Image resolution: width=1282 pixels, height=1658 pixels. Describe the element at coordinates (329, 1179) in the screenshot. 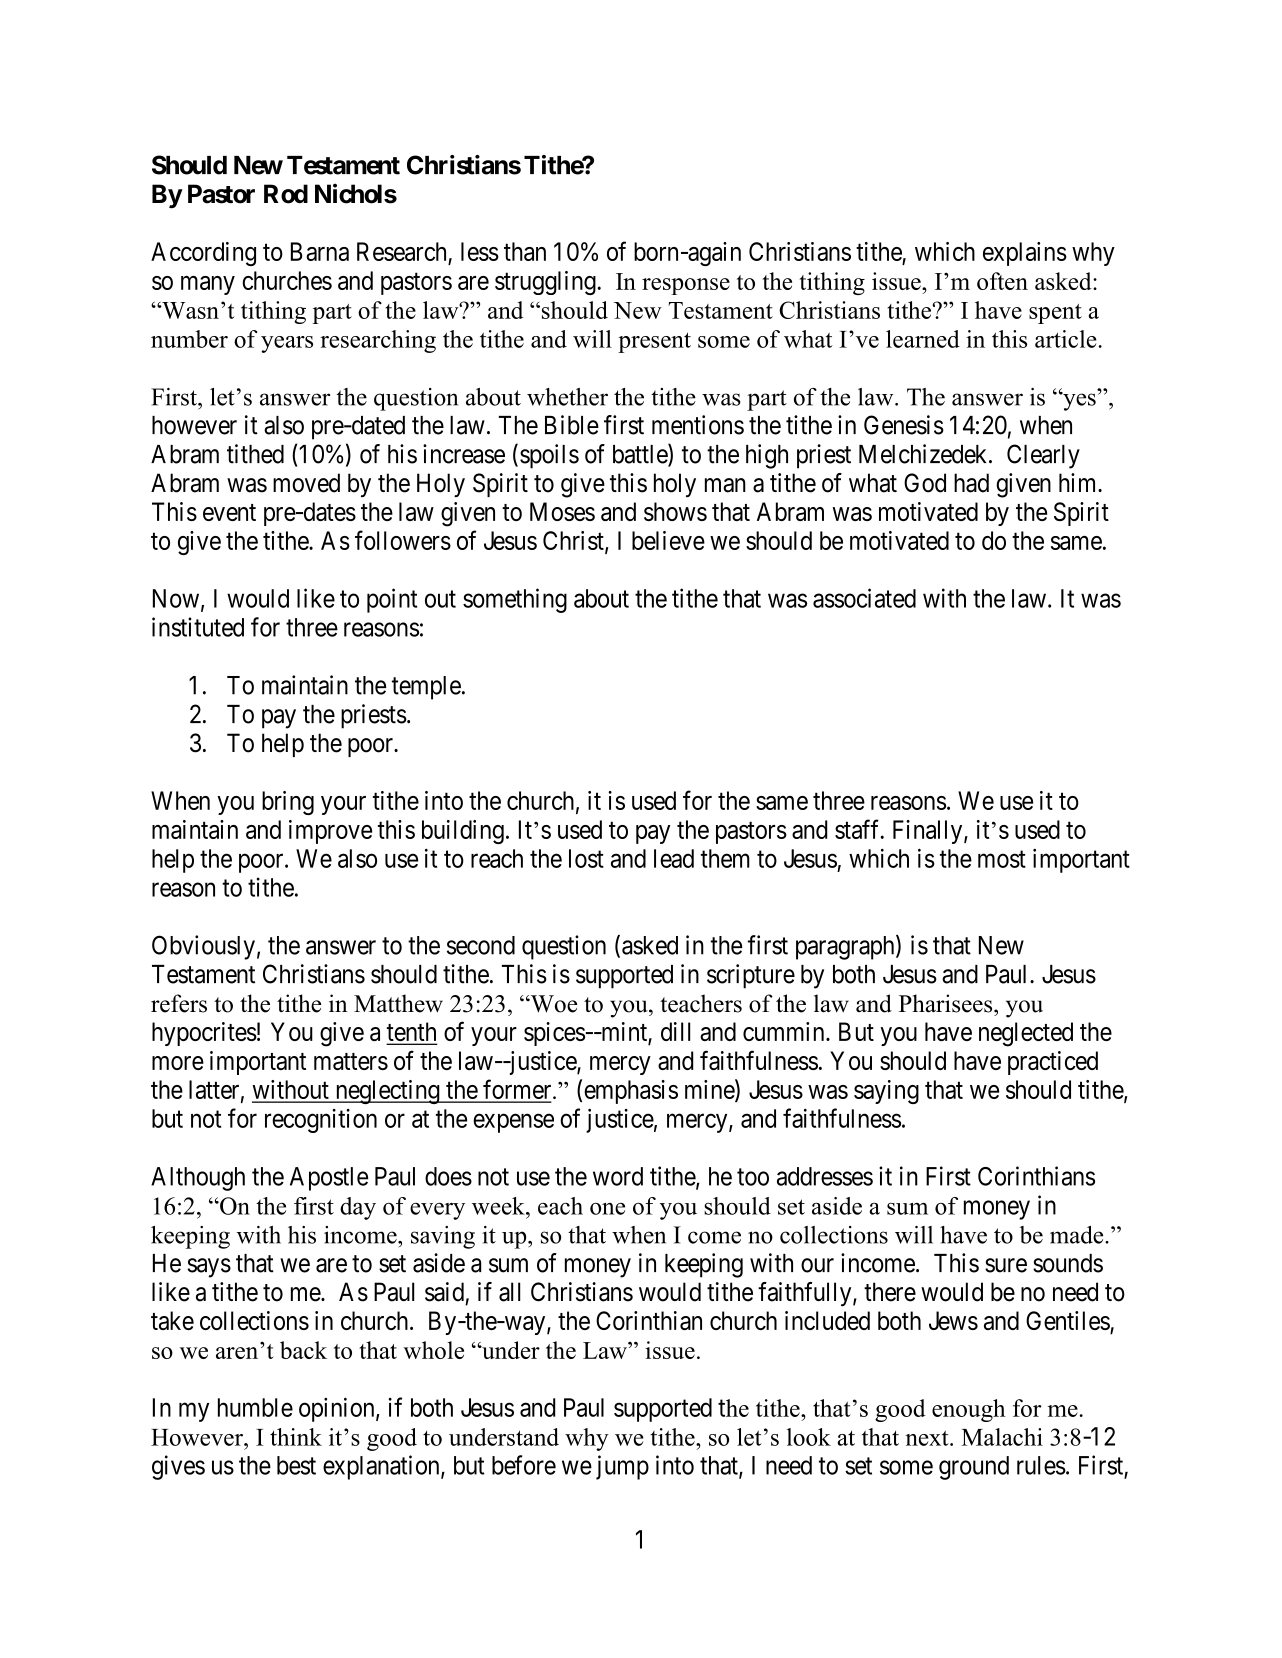

I see `Apostle` at that location.
